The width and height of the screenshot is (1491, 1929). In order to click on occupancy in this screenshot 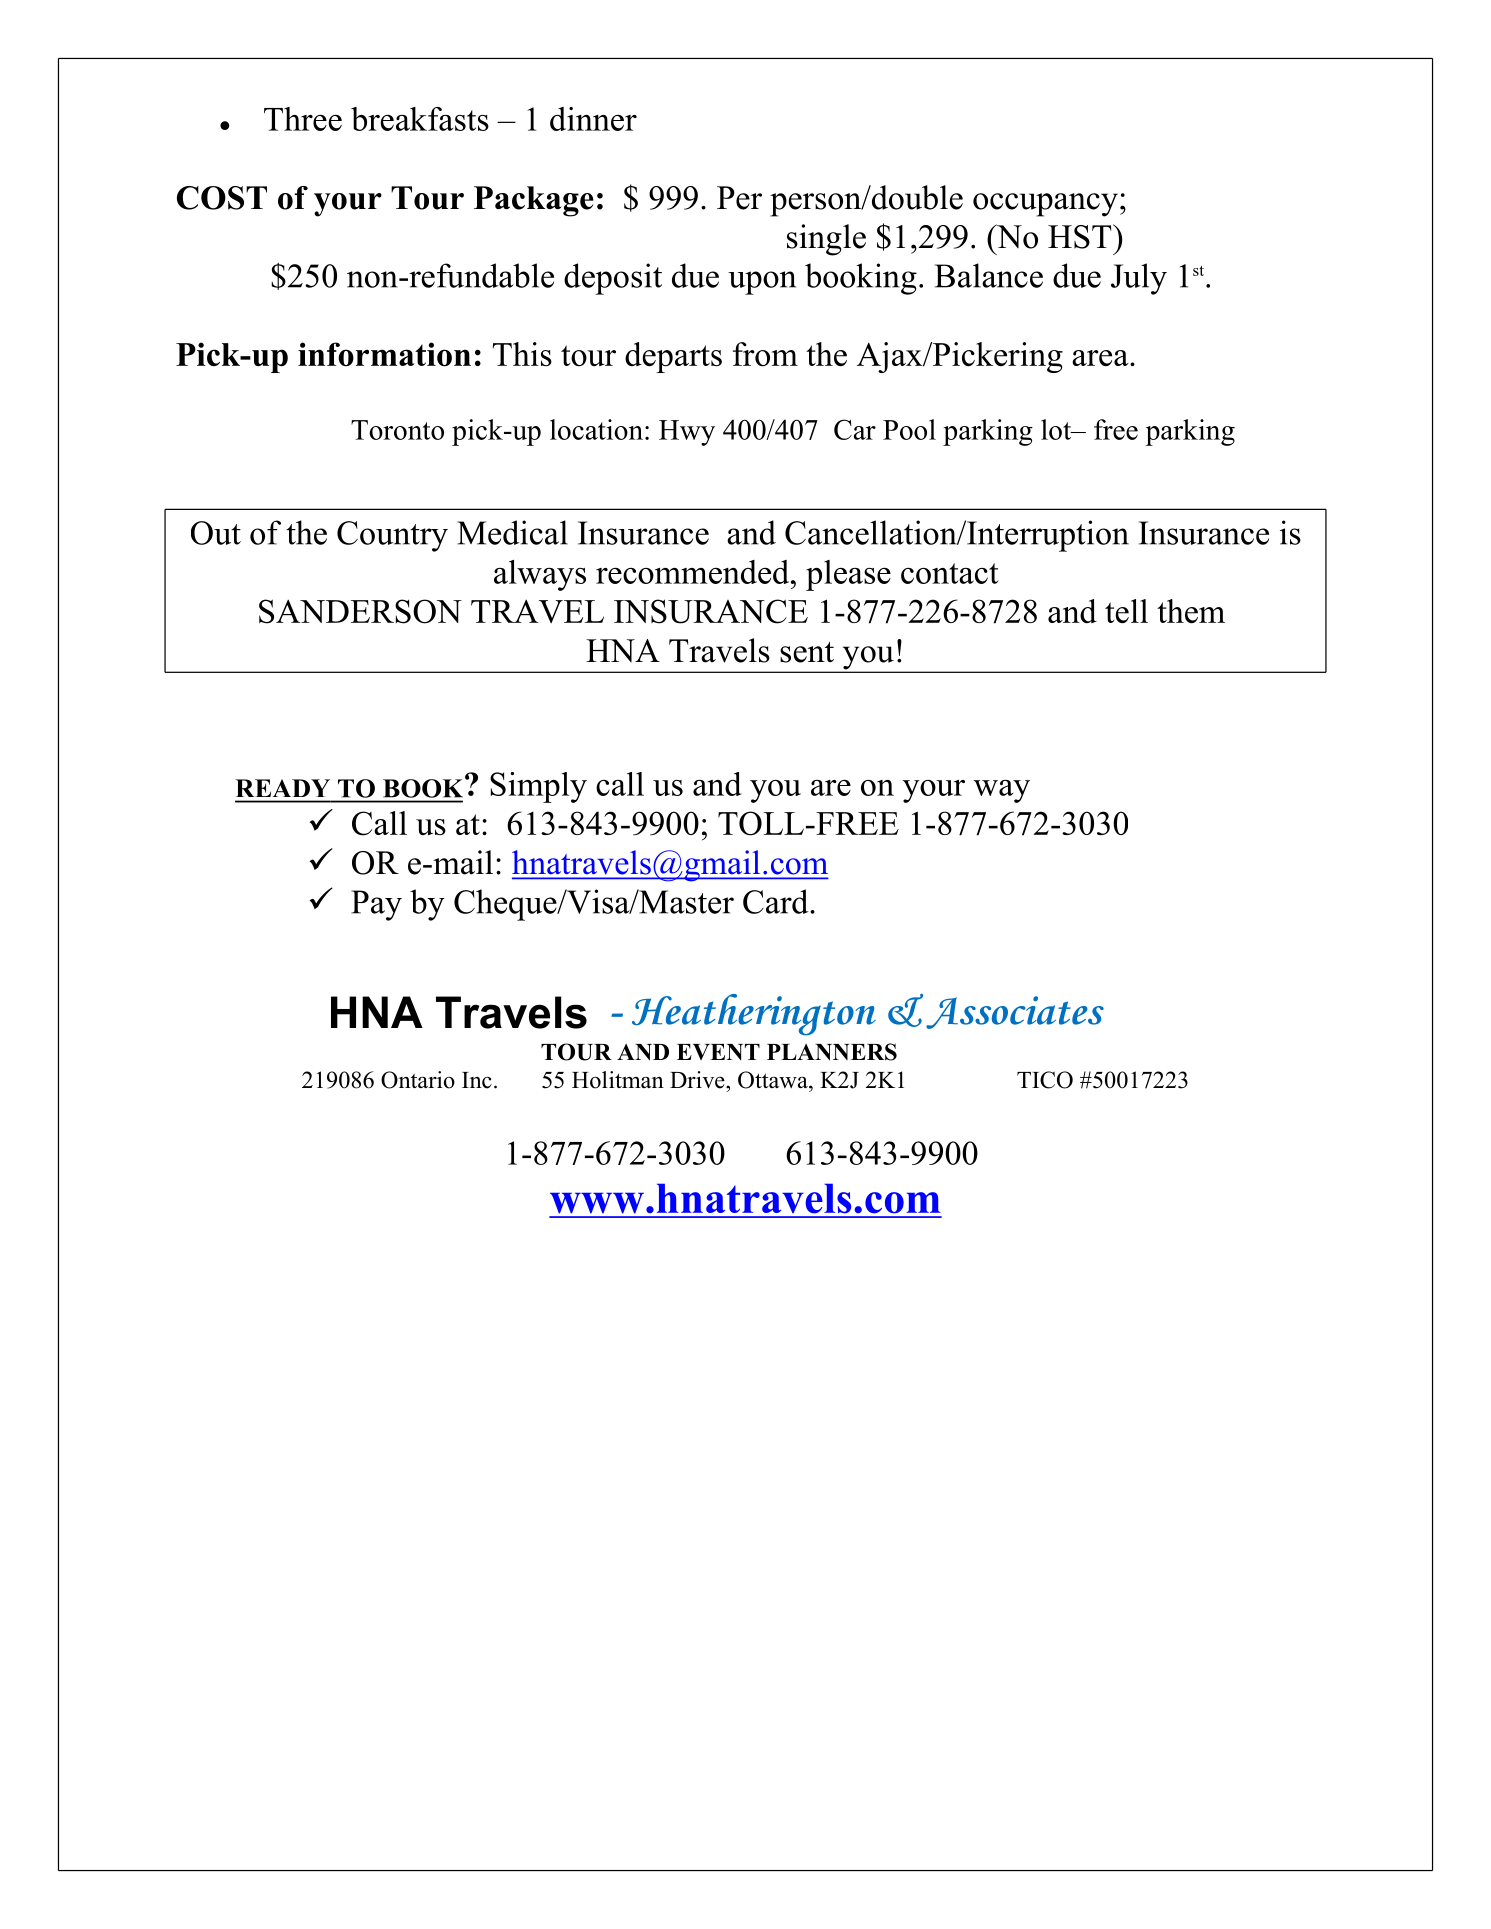, I will do `click(1045, 205)`.
